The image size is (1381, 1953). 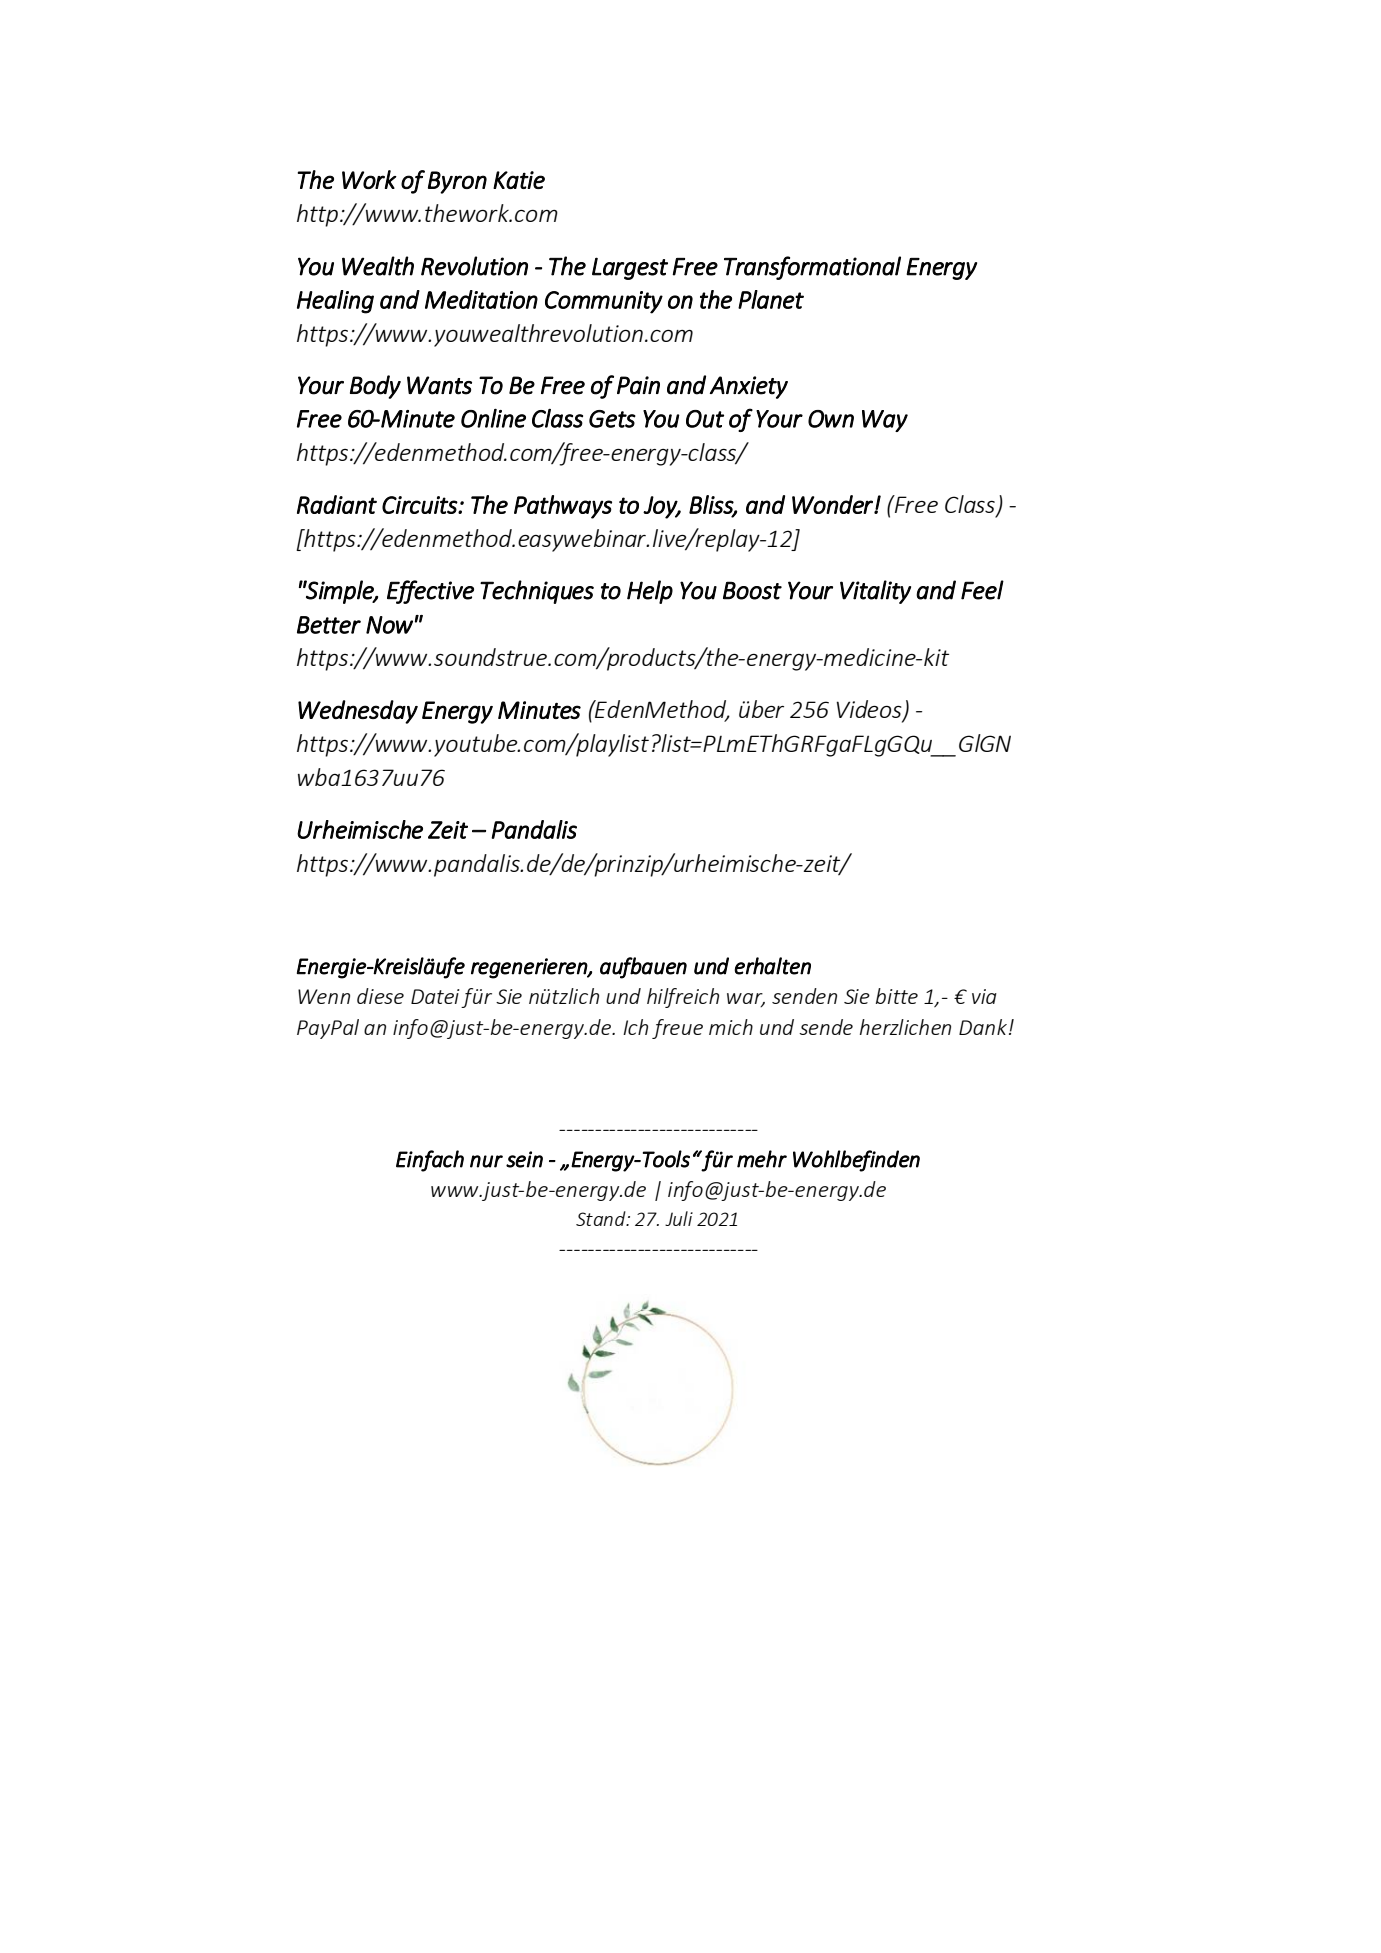 I want to click on Vitality, so click(x=875, y=592).
